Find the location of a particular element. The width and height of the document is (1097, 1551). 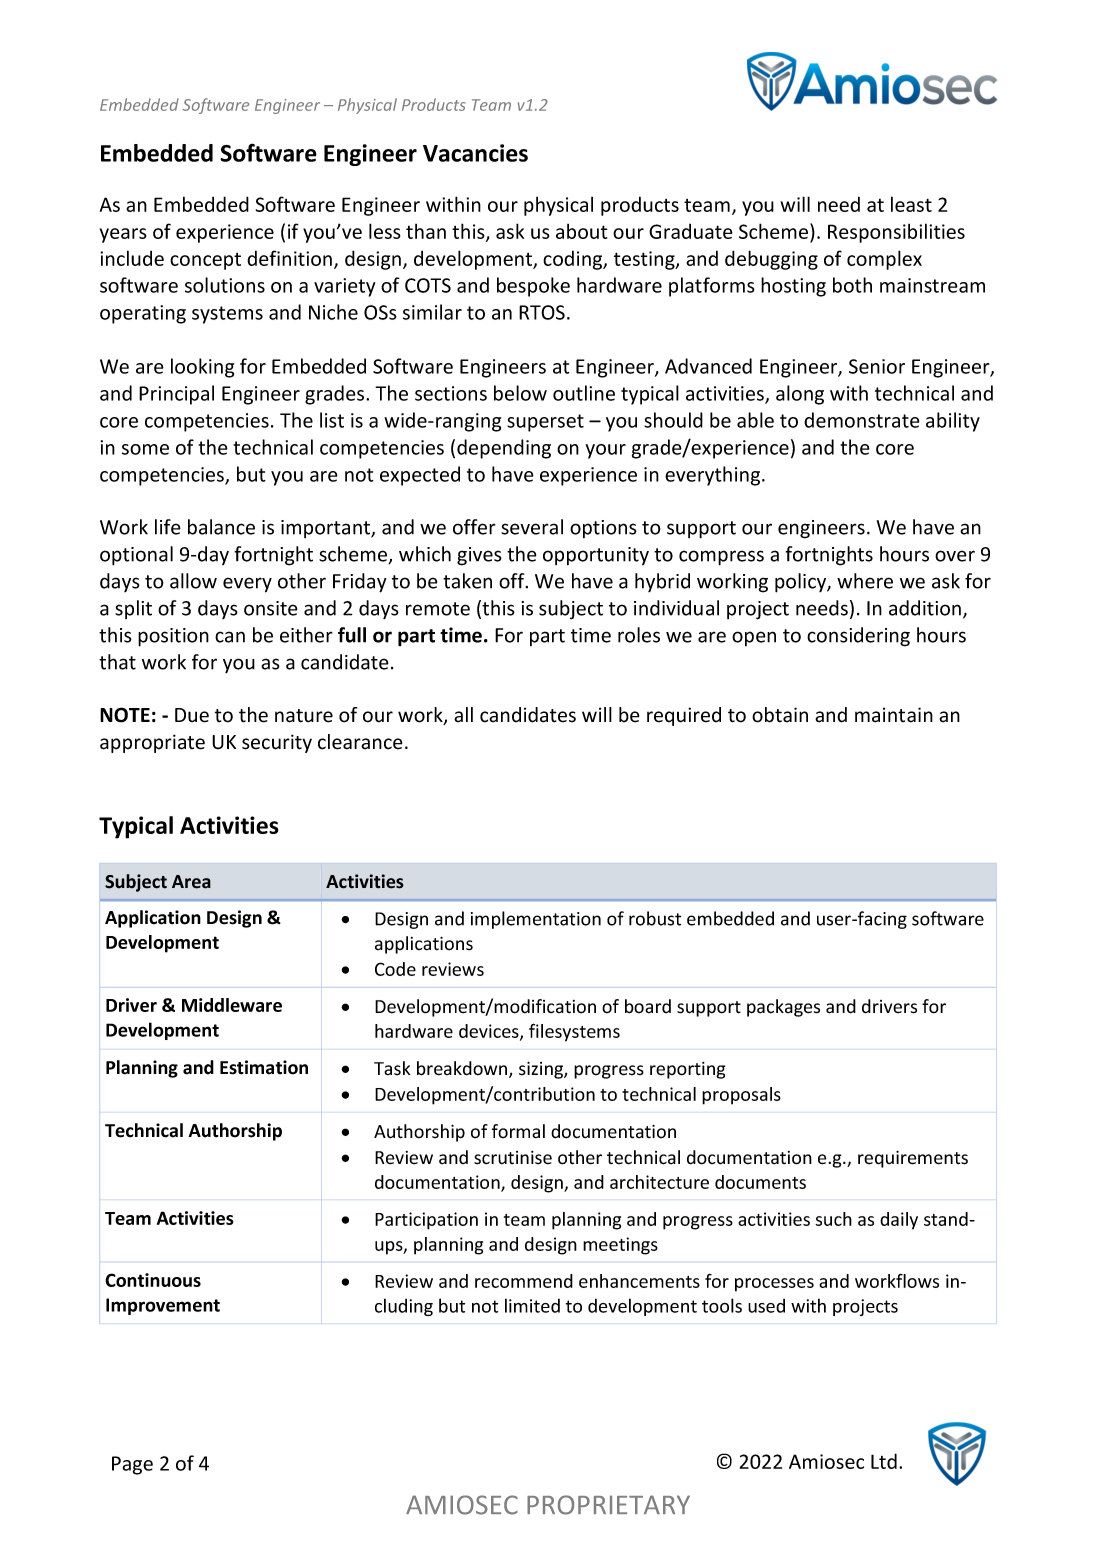

least is located at coordinates (911, 204).
